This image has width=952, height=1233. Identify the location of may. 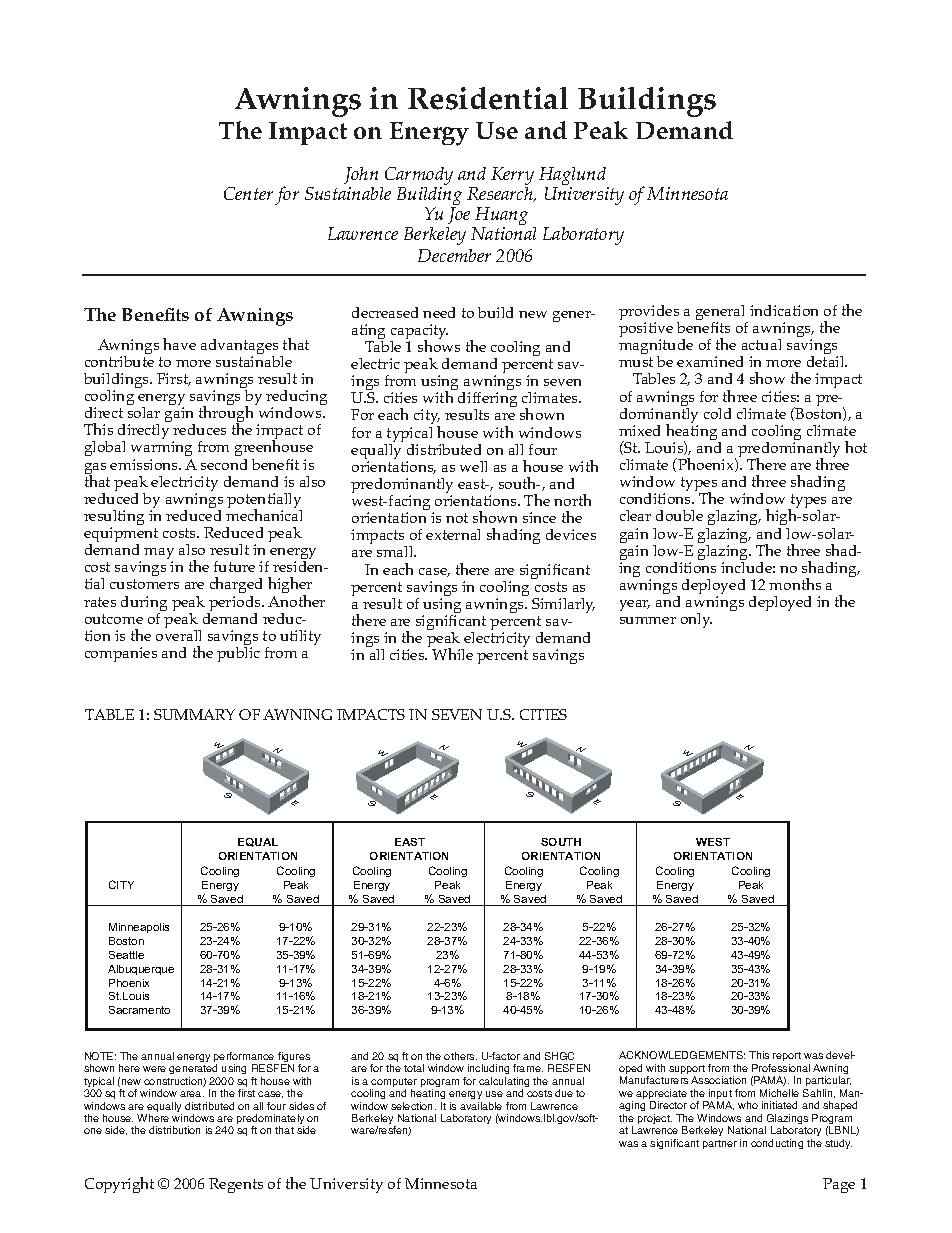
(159, 555).
